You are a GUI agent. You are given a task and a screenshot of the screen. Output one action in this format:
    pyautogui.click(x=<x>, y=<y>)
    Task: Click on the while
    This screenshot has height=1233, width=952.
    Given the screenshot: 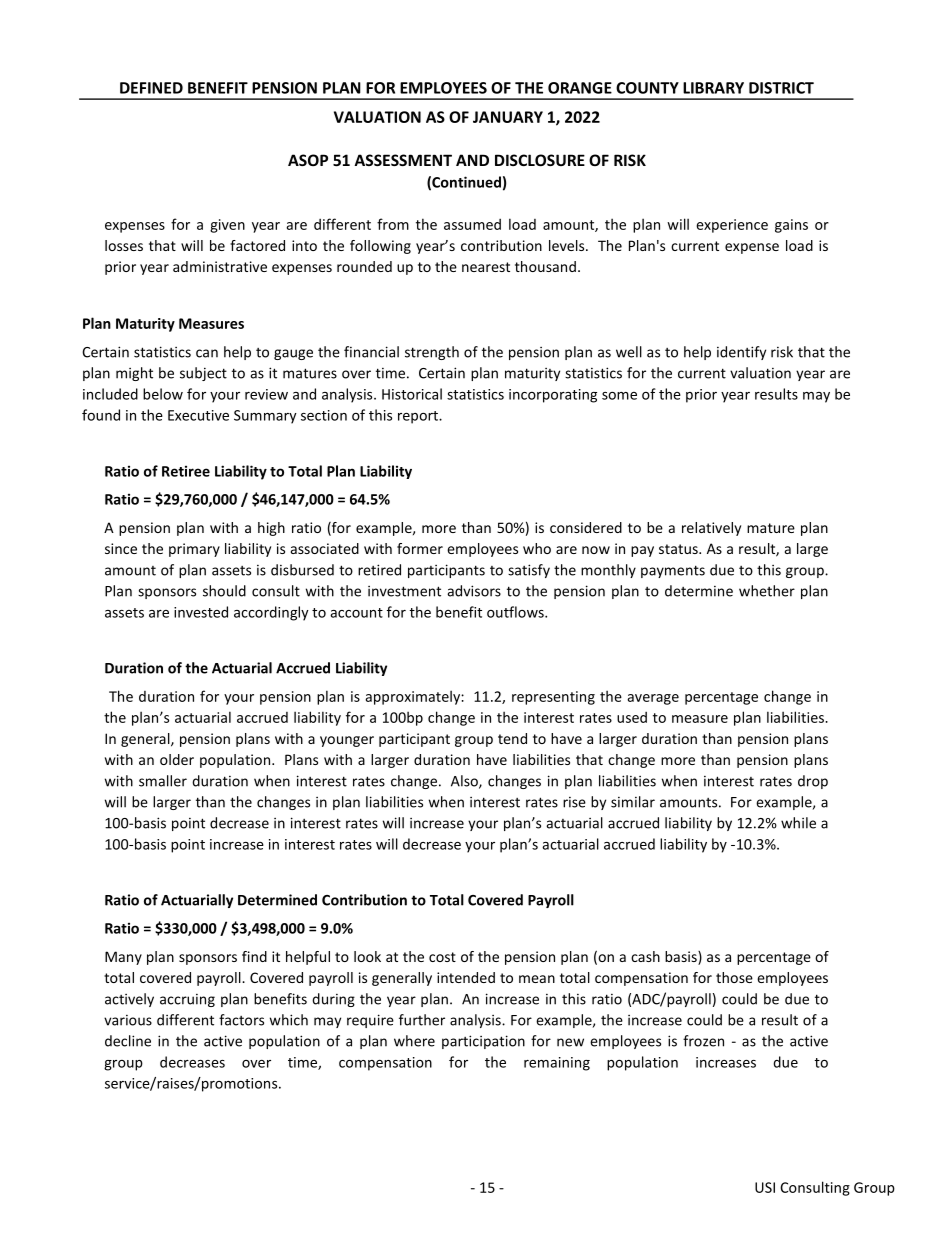 What is the action you would take?
    pyautogui.click(x=798, y=823)
